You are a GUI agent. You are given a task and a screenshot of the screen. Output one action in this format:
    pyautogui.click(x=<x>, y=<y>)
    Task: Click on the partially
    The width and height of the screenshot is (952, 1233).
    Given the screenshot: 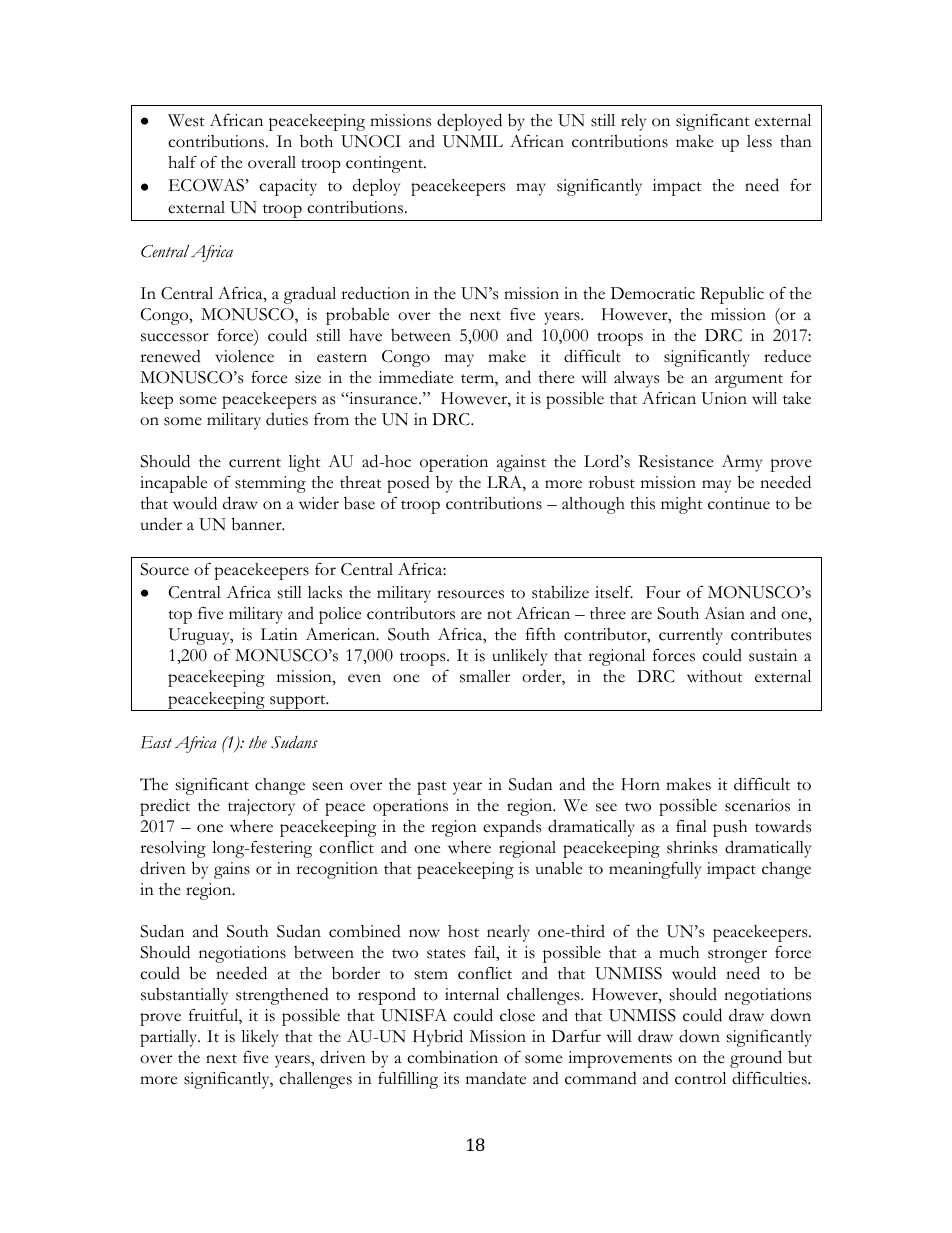 What is the action you would take?
    pyautogui.click(x=170, y=1038)
